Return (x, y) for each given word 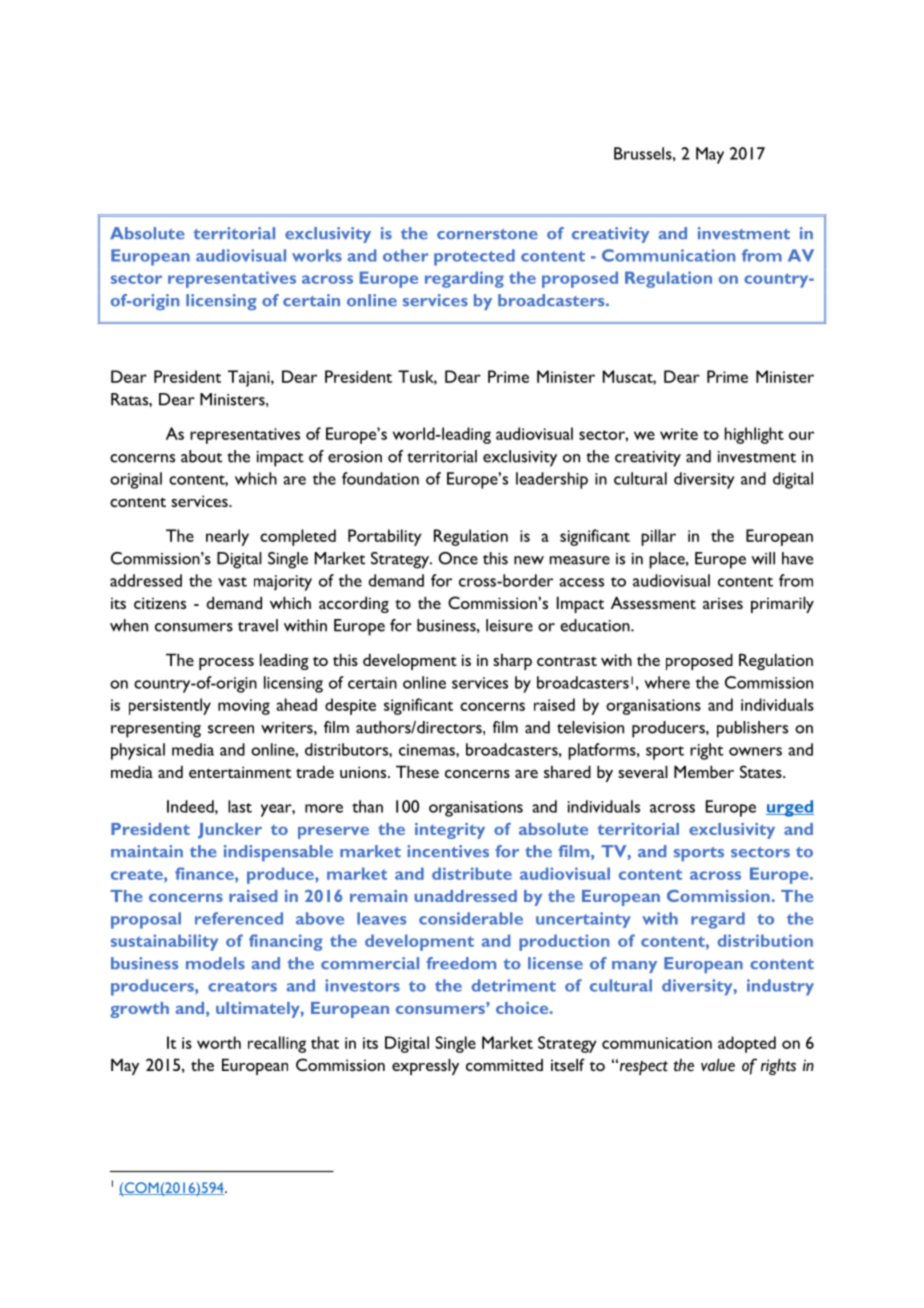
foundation (380, 478)
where (667, 682)
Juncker (230, 831)
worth (219, 1042)
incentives (448, 851)
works (317, 255)
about (201, 456)
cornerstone (487, 234)
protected (474, 257)
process (226, 664)
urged (790, 808)
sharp (512, 662)
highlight (754, 435)
